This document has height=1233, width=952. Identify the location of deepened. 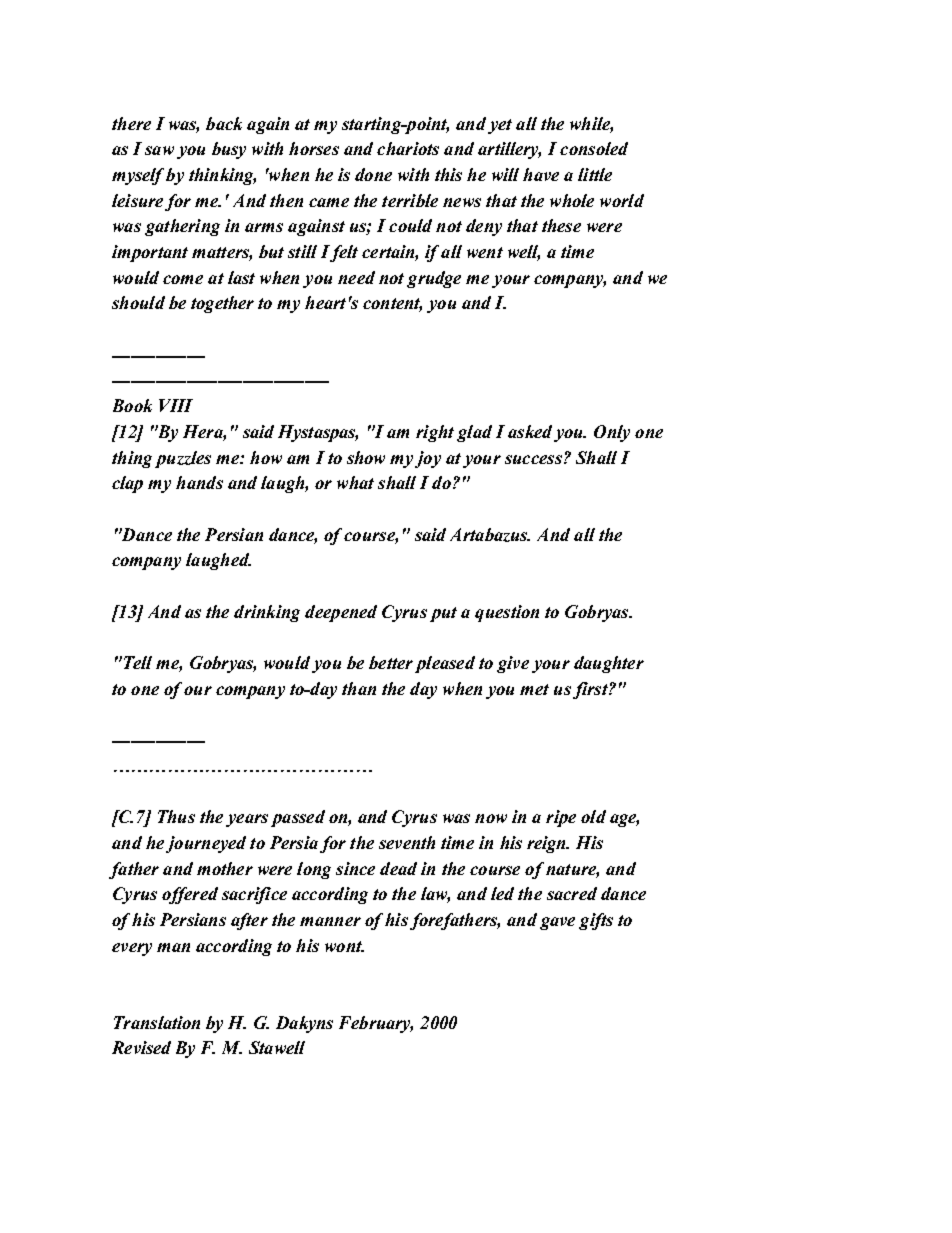
(341, 613).
